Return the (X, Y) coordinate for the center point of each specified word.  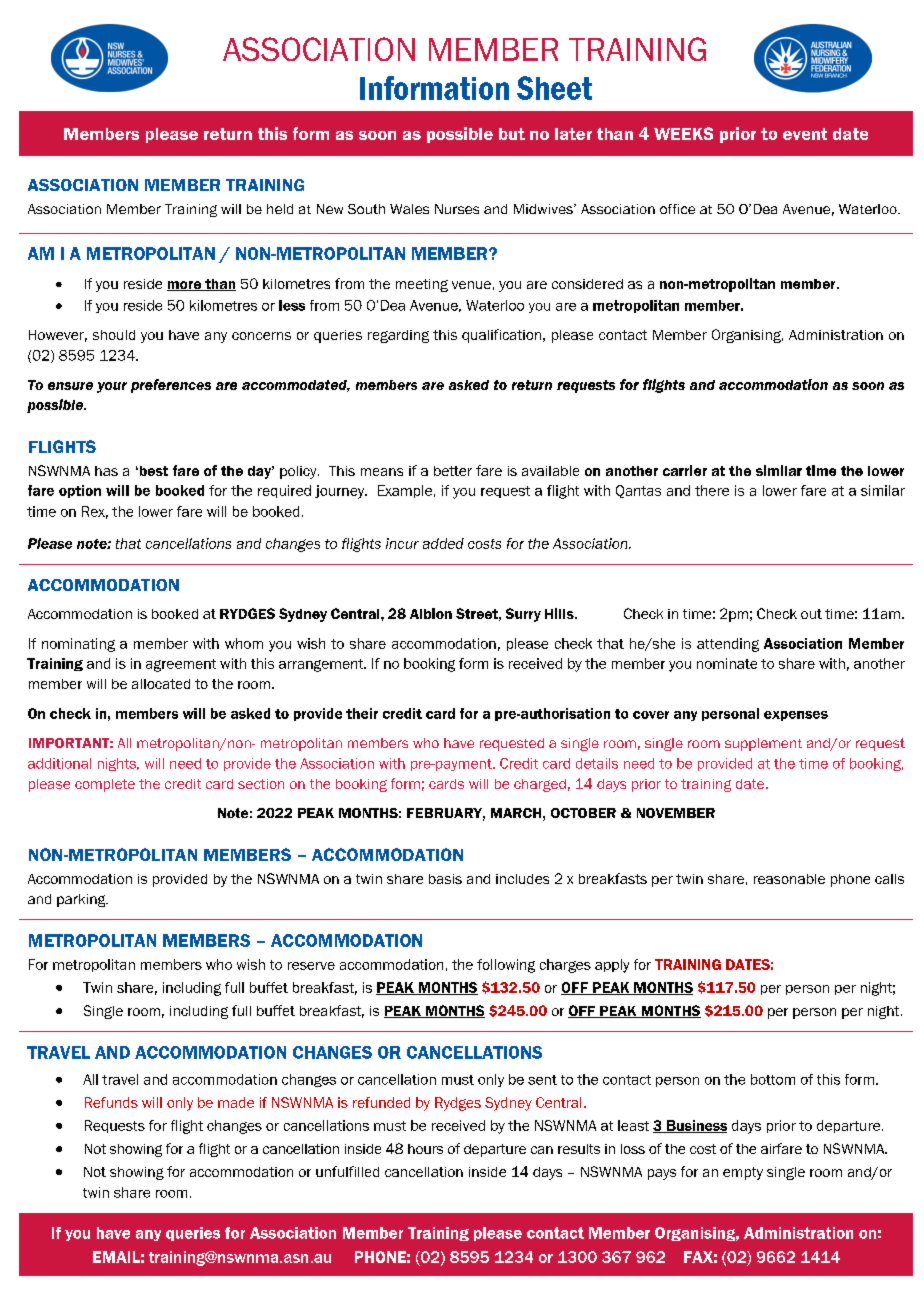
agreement (181, 665)
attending (728, 645)
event (805, 134)
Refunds (111, 1102)
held (280, 209)
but (512, 134)
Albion (431, 613)
